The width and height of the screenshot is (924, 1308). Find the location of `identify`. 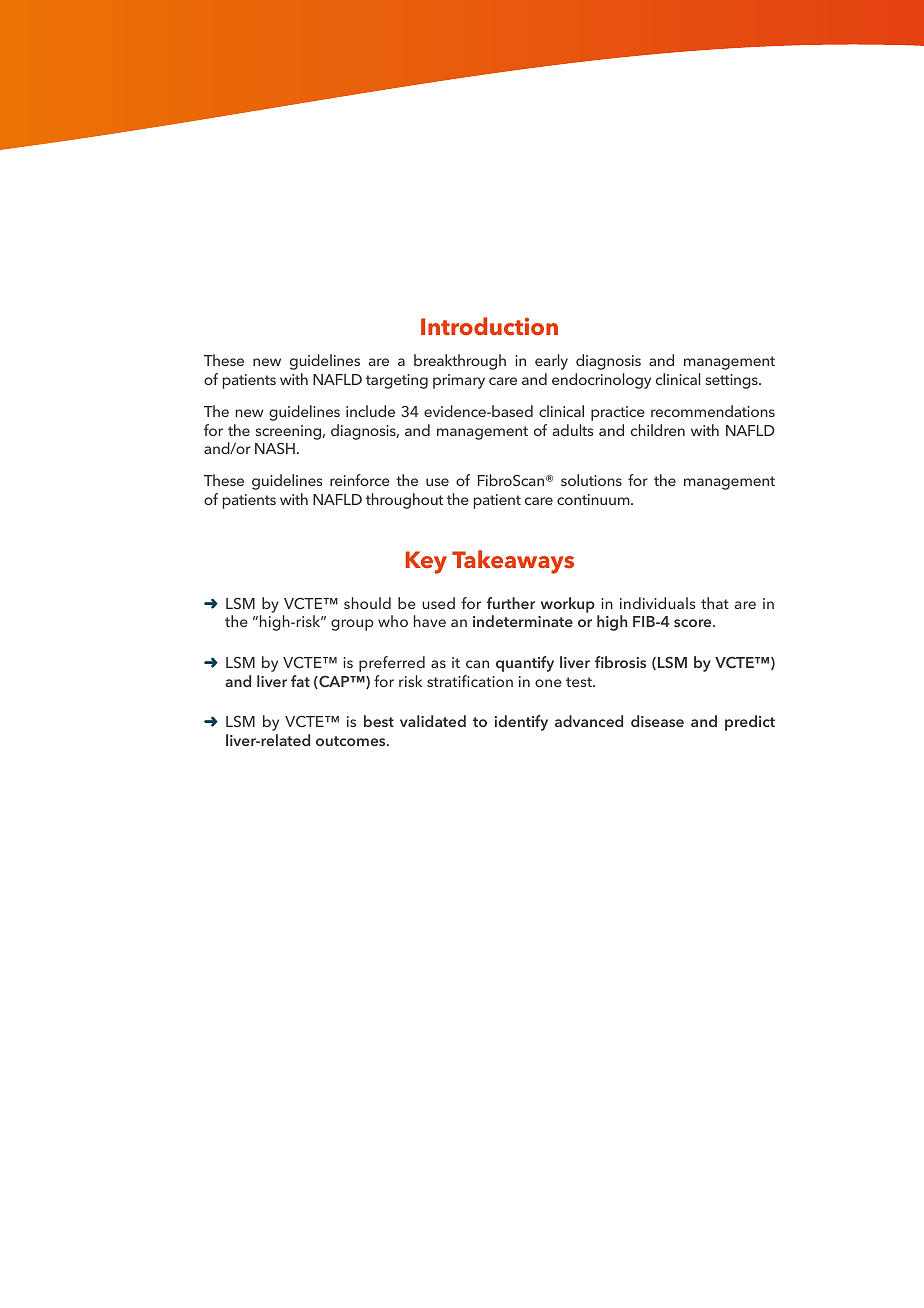

identify is located at coordinates (521, 723).
